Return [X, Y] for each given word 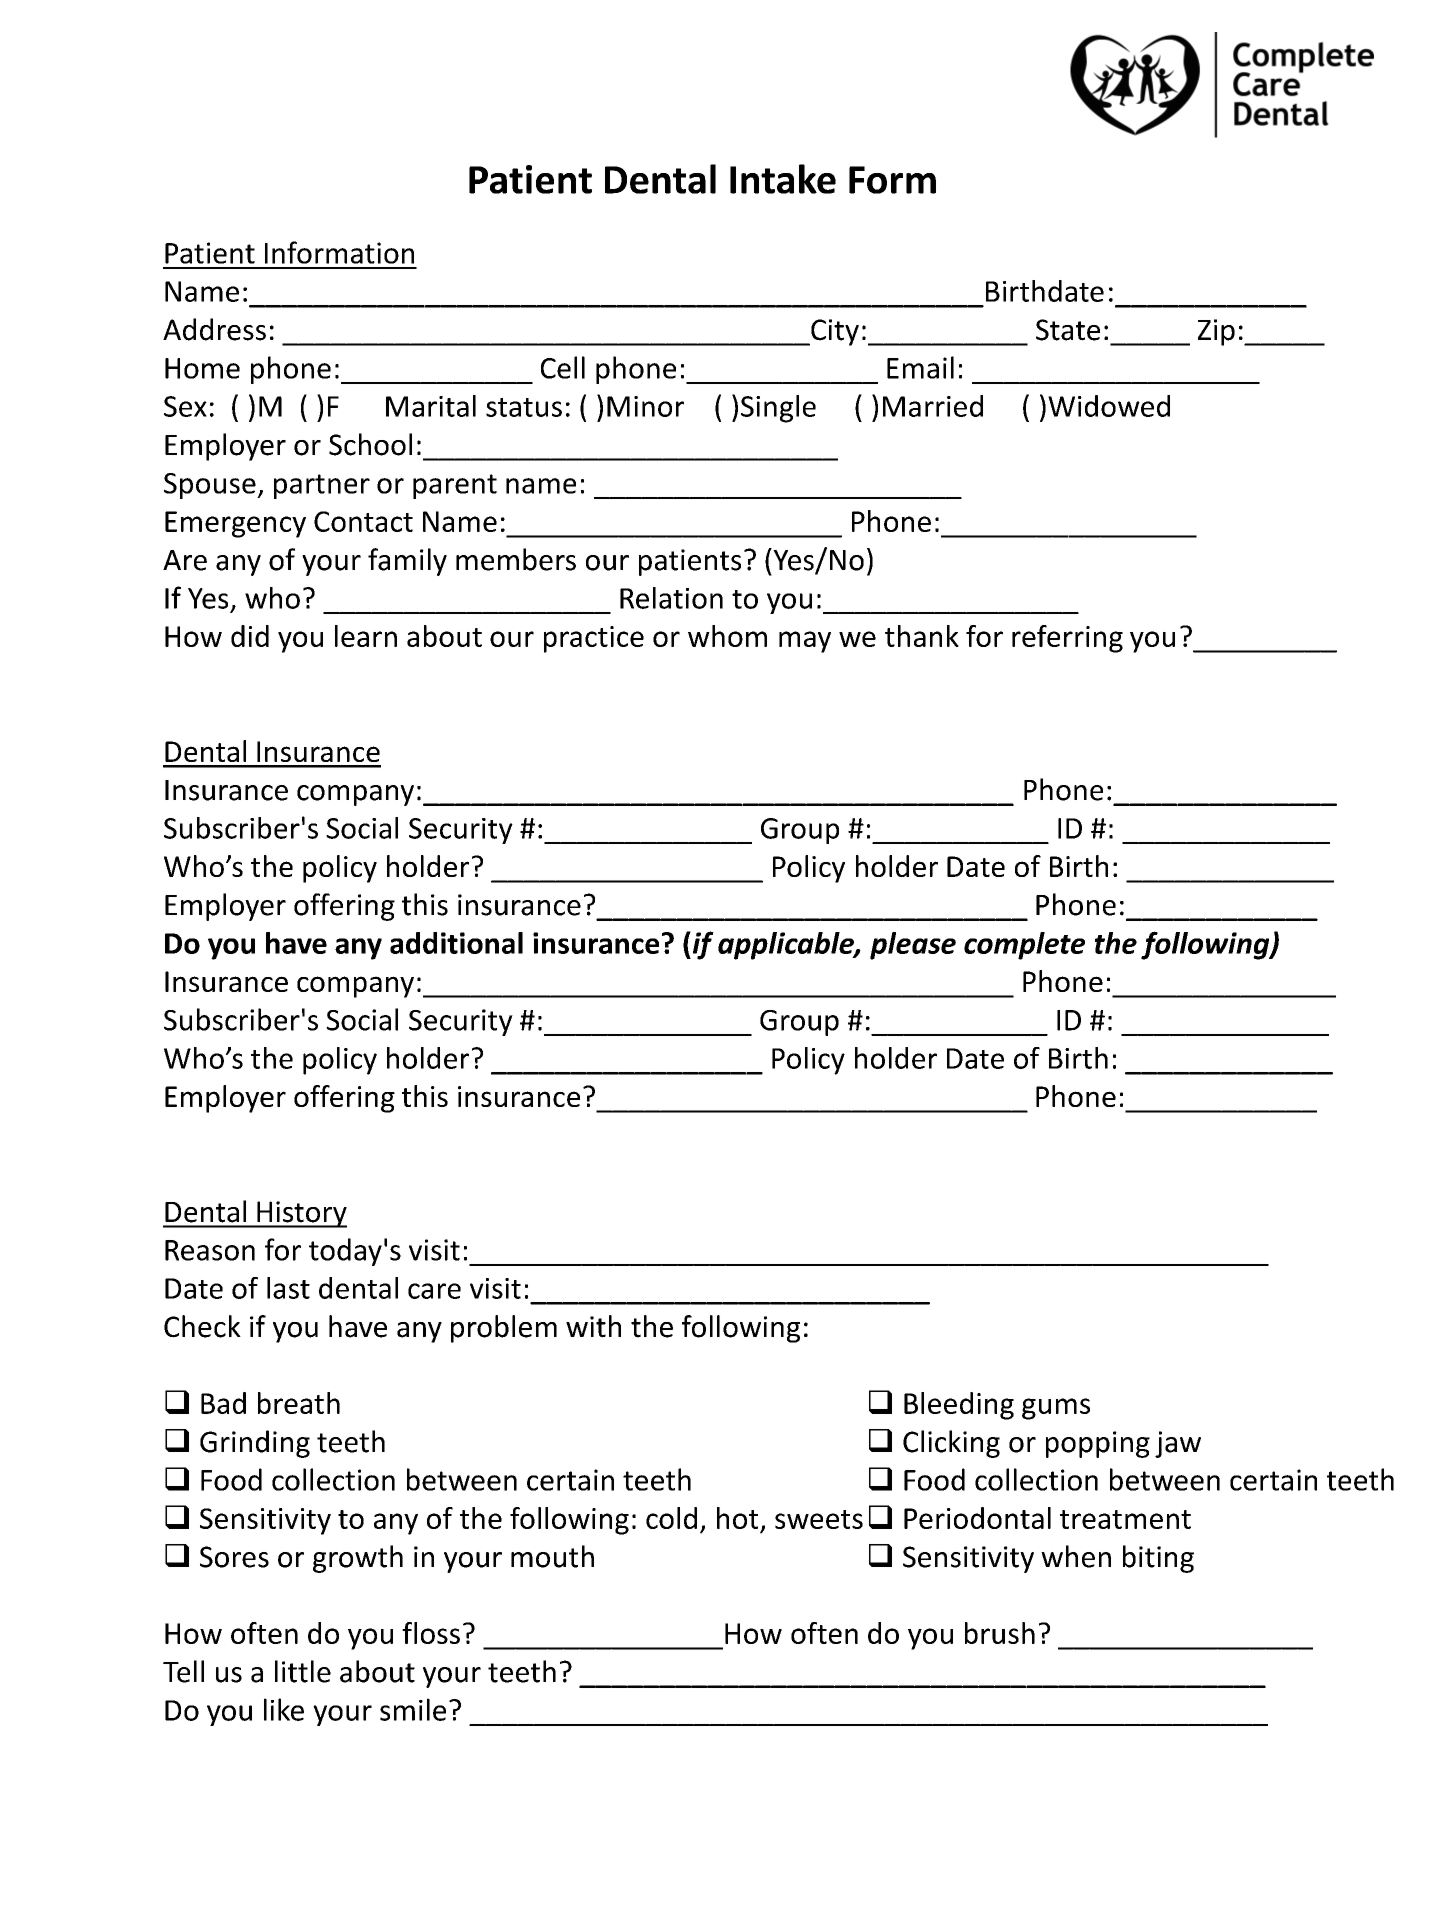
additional [456, 943]
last [288, 1288]
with [593, 1326]
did [250, 636]
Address [214, 329]
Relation [671, 598]
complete [1024, 946]
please [913, 946]
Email [920, 367]
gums [1056, 1409]
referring [1067, 639]
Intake [783, 179]
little [303, 1671]
